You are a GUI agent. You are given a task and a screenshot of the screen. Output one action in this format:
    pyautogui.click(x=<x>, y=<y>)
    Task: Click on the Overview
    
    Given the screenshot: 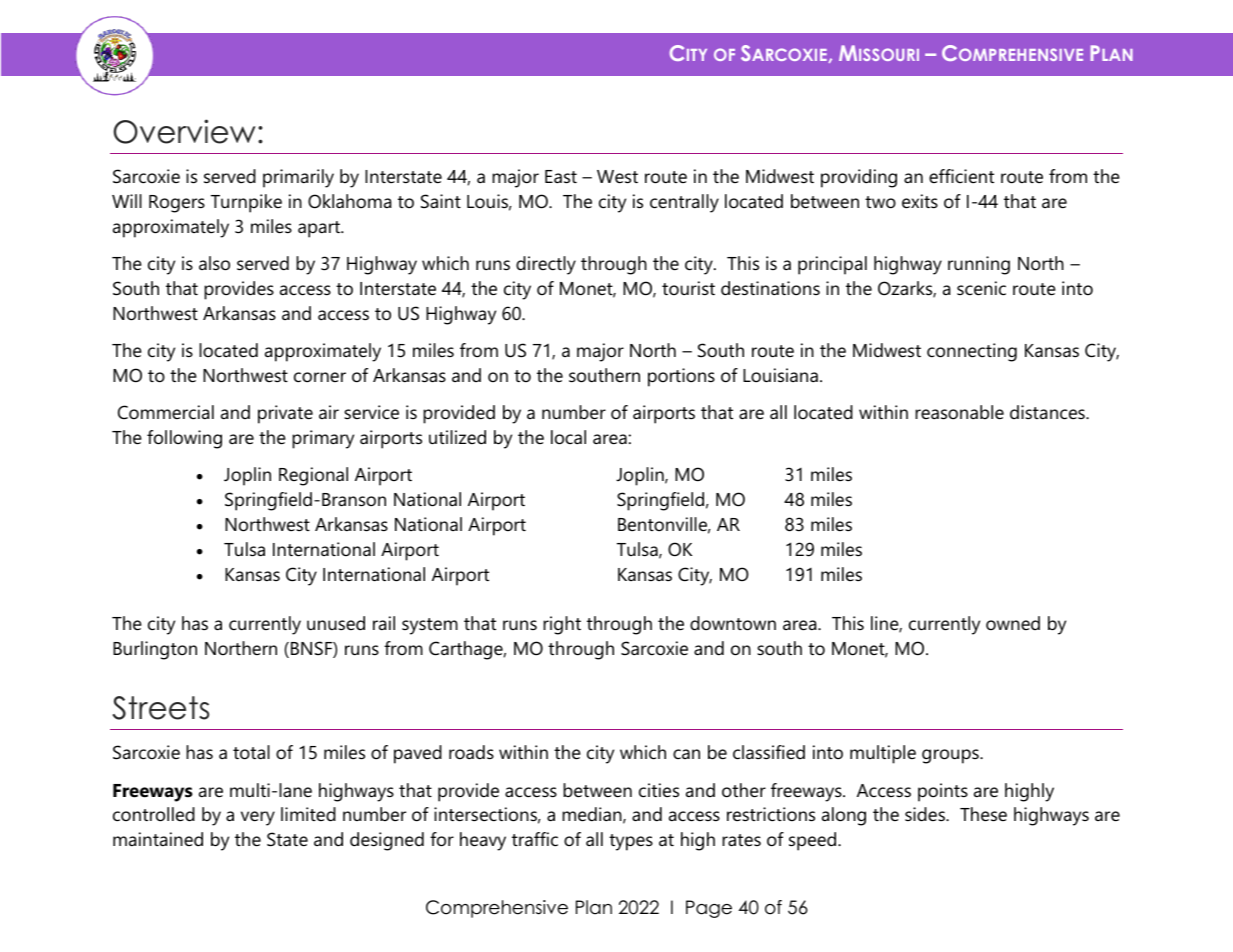 What is the action you would take?
    pyautogui.click(x=184, y=131)
